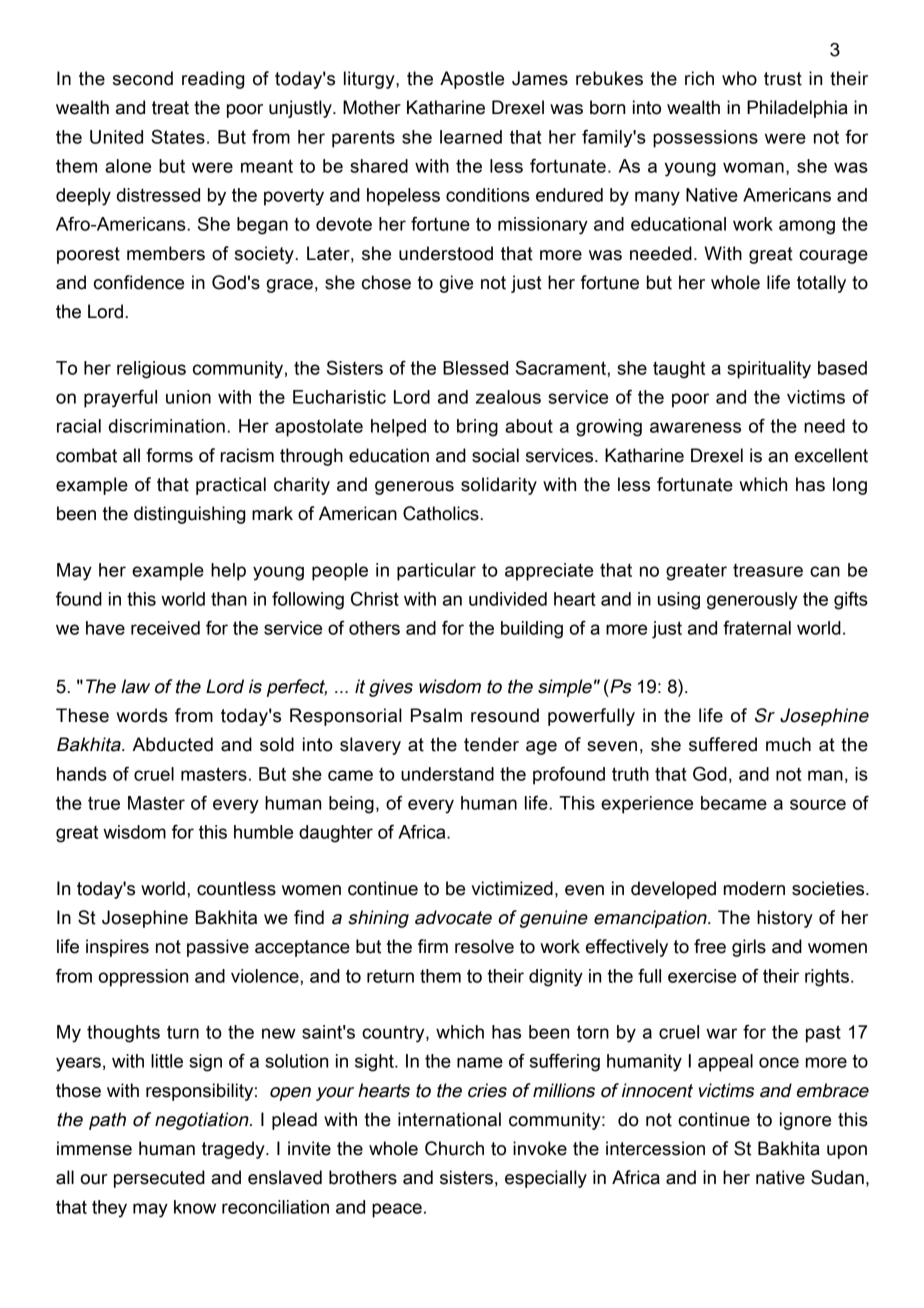  I want to click on persecuted, so click(159, 1179).
